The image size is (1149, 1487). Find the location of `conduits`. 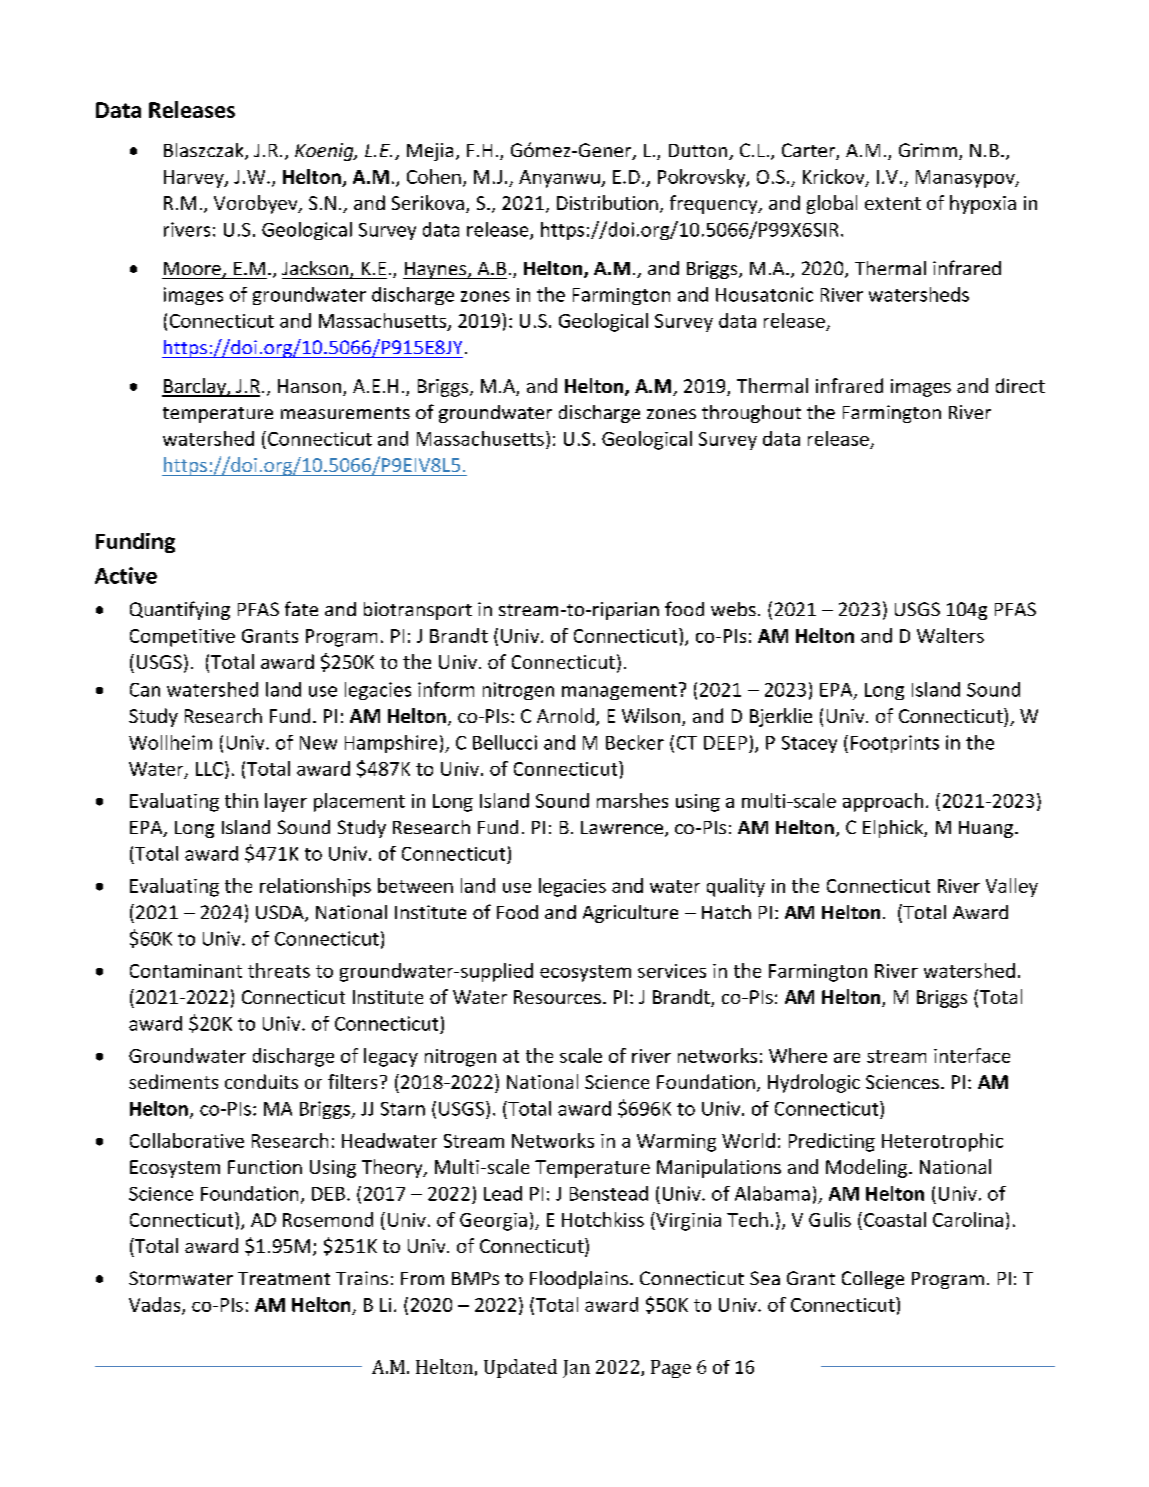

conduits is located at coordinates (261, 1081).
